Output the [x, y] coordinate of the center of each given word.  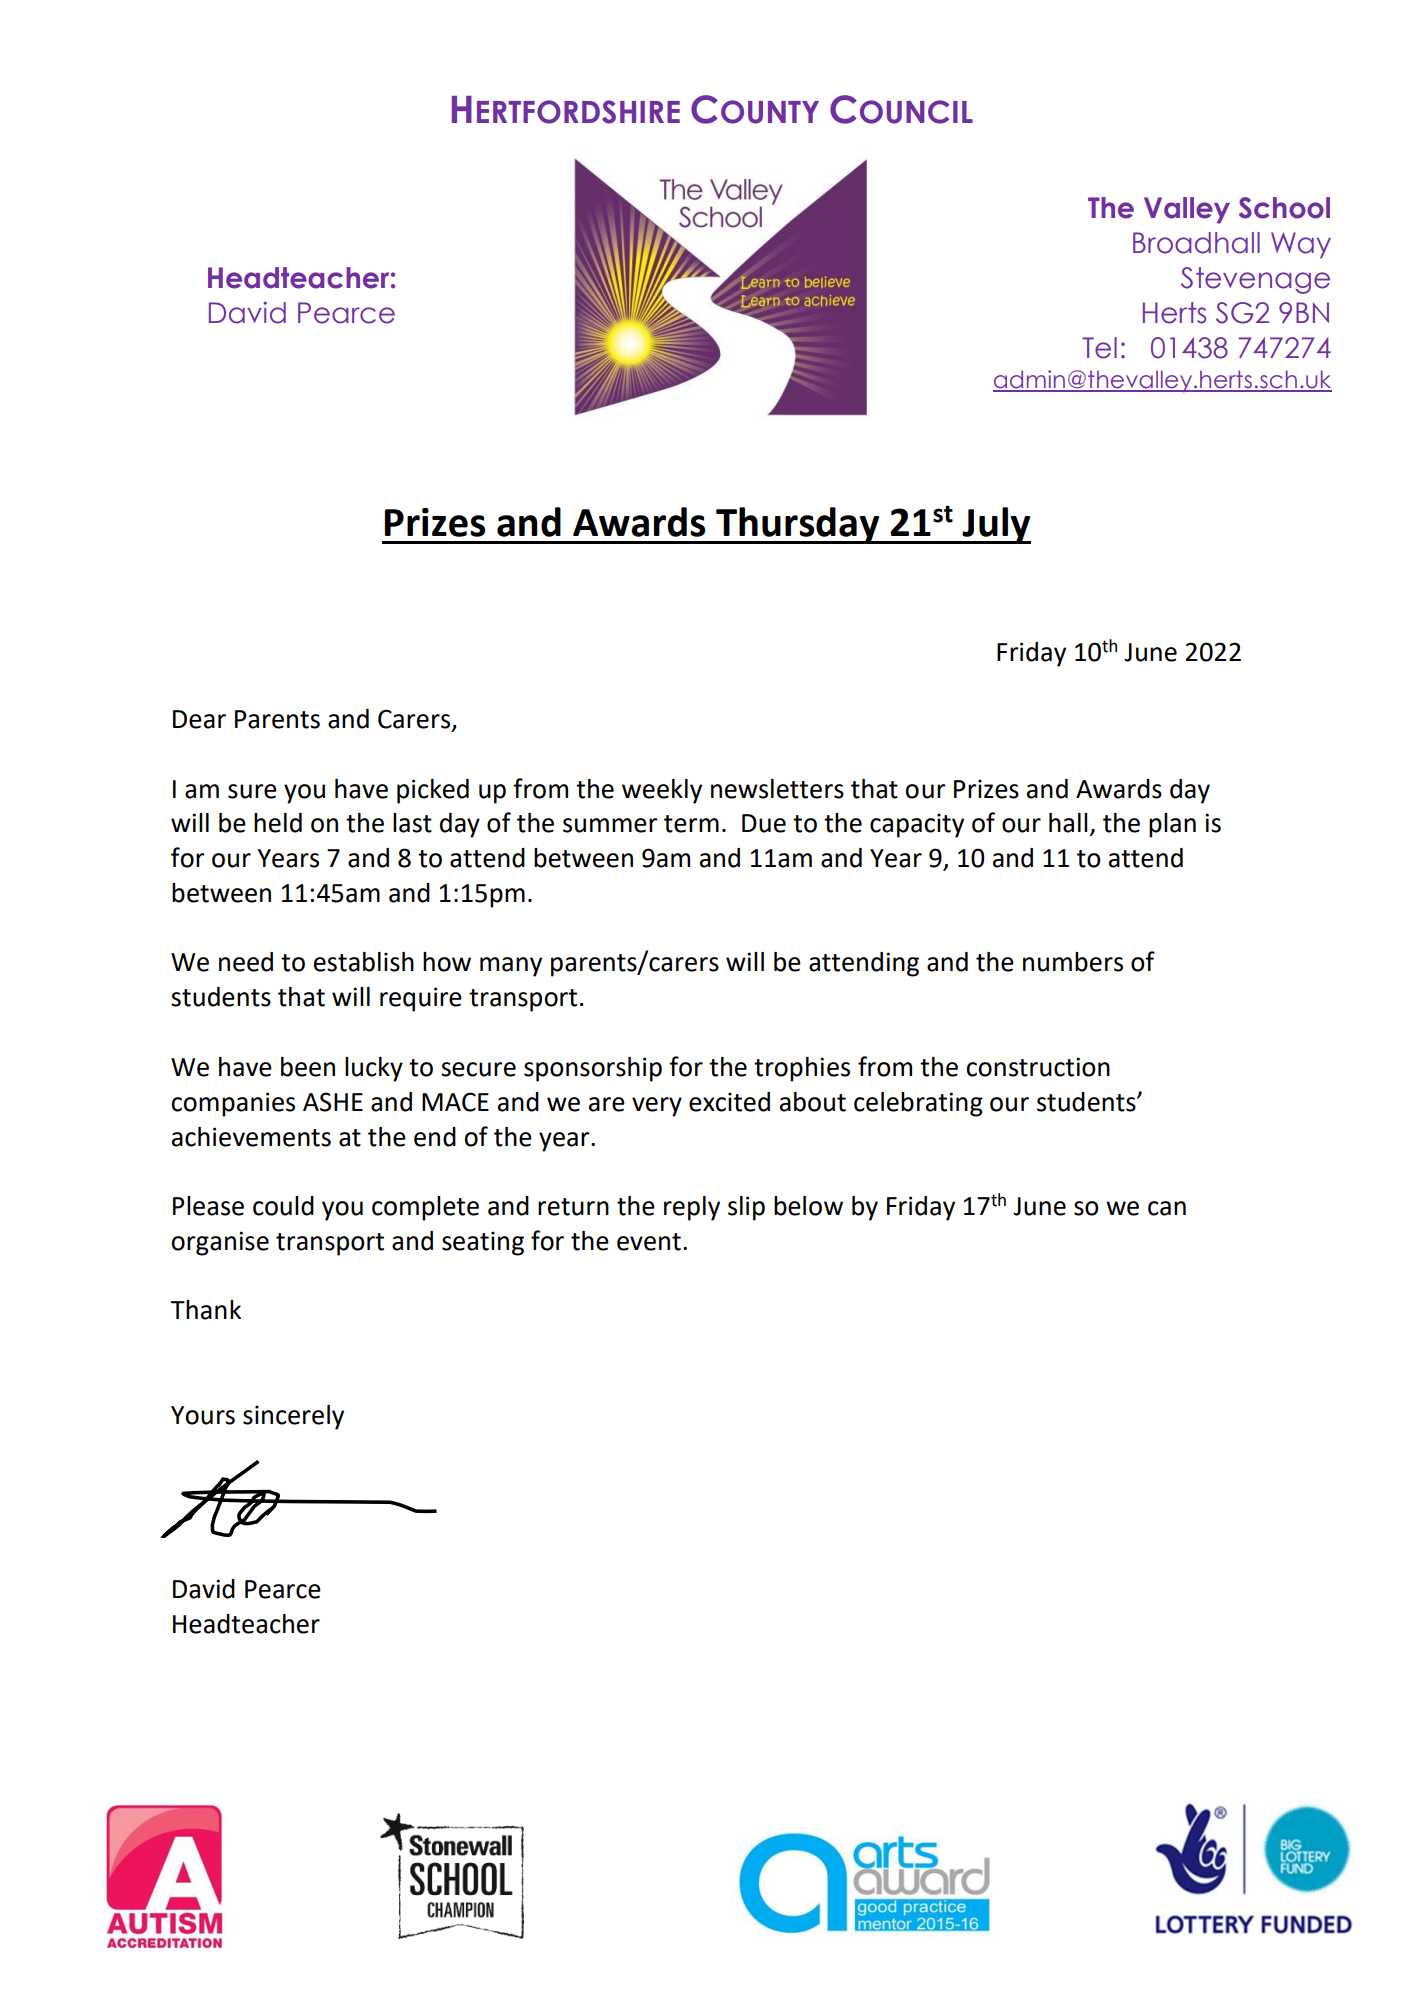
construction [1038, 1067]
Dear [199, 719]
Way [1301, 245]
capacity [917, 825]
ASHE [333, 1102]
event [649, 1242]
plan [1172, 825]
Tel [1099, 348]
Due [764, 823]
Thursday [798, 525]
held [278, 823]
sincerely [293, 1417]
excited [729, 1102]
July [995, 525]
